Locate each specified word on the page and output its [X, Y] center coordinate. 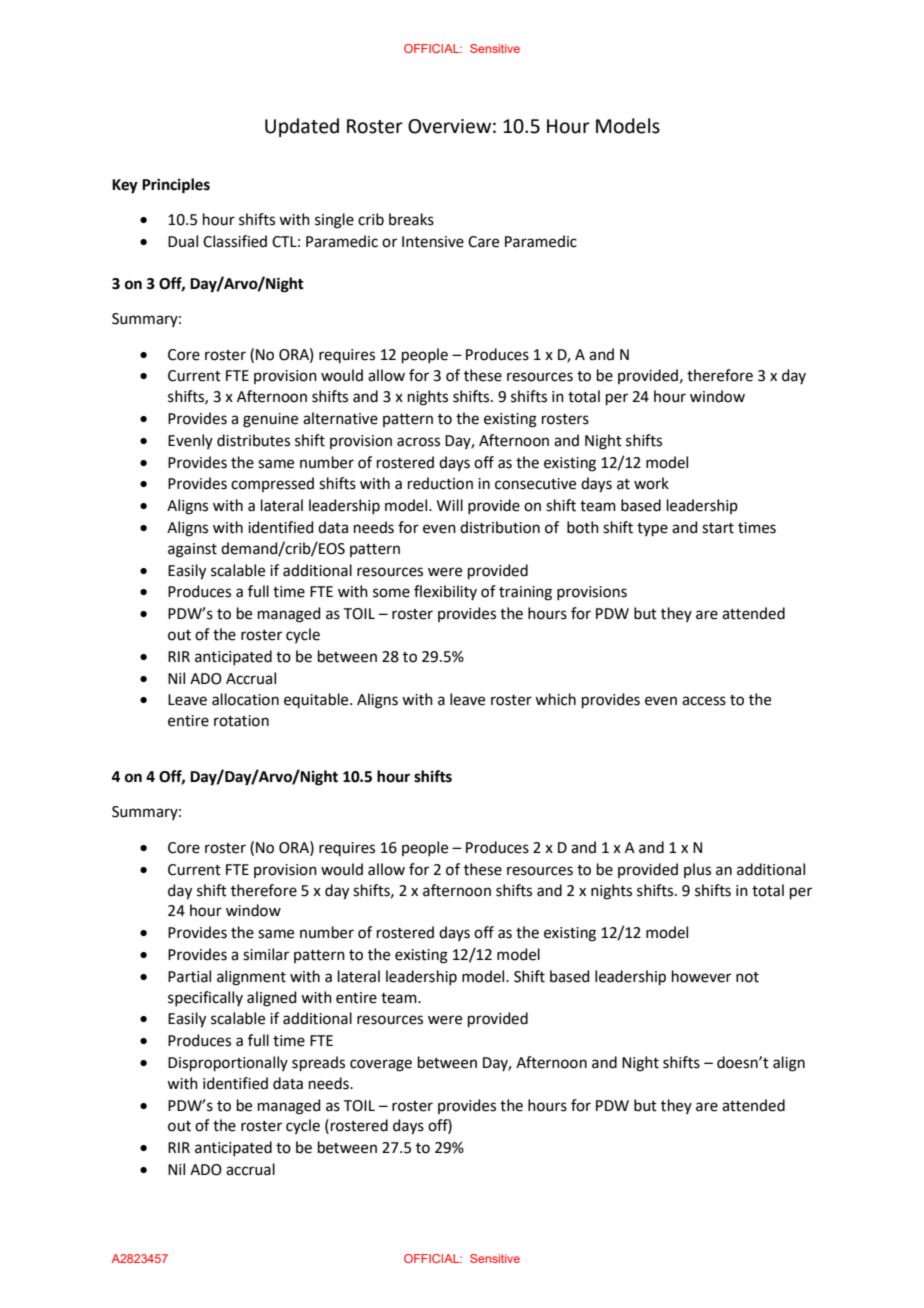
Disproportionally [228, 1063]
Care [483, 242]
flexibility [445, 592]
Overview [449, 126]
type [652, 529]
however [701, 976]
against [192, 550]
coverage [381, 1065]
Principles [176, 186]
